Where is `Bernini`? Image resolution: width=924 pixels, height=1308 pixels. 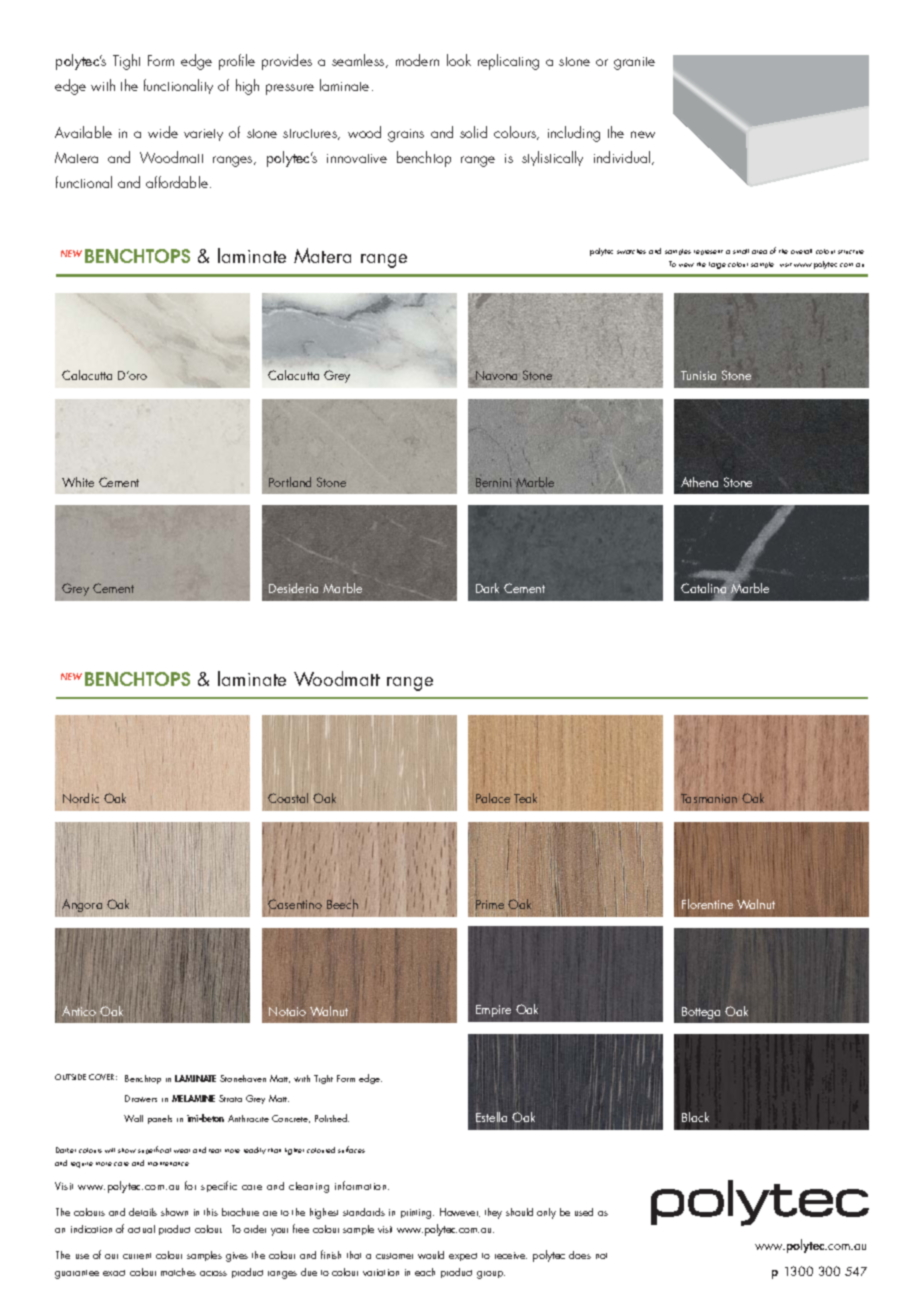
Bernini is located at coordinates (493, 482).
